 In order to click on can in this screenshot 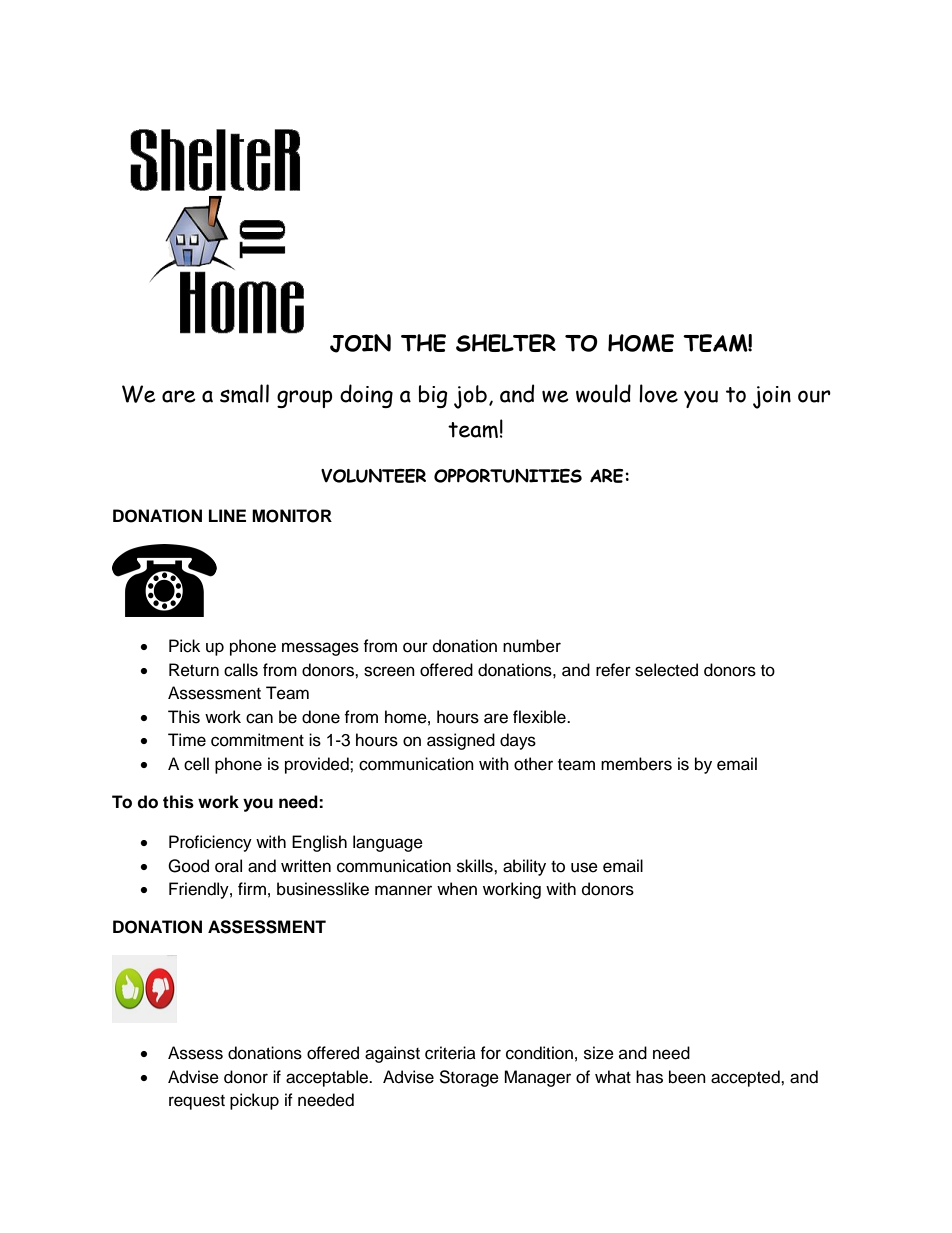, I will do `click(259, 718)`.
